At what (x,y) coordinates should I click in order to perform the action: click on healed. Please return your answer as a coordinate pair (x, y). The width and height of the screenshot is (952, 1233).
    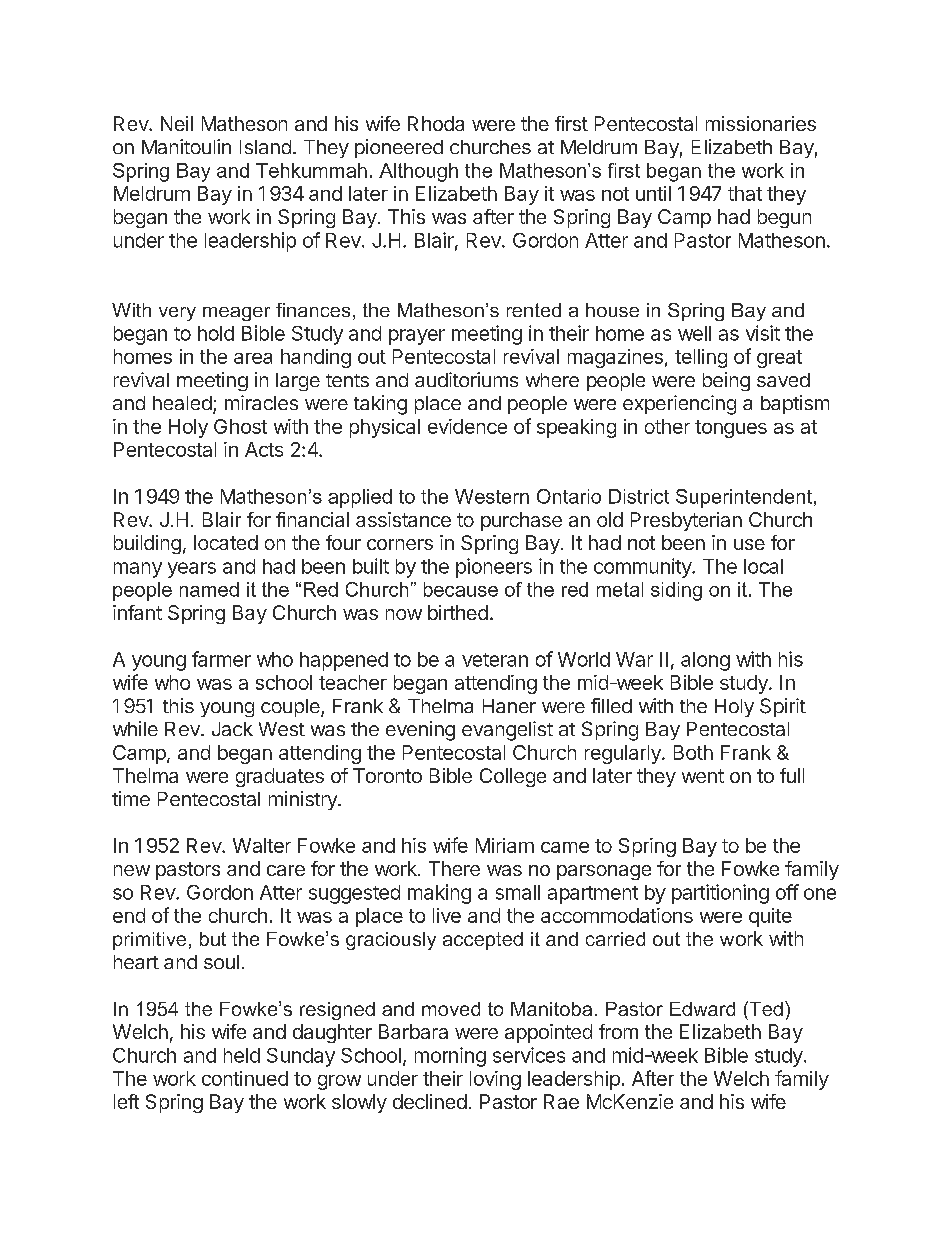
    Looking at the image, I should click on (182, 403).
